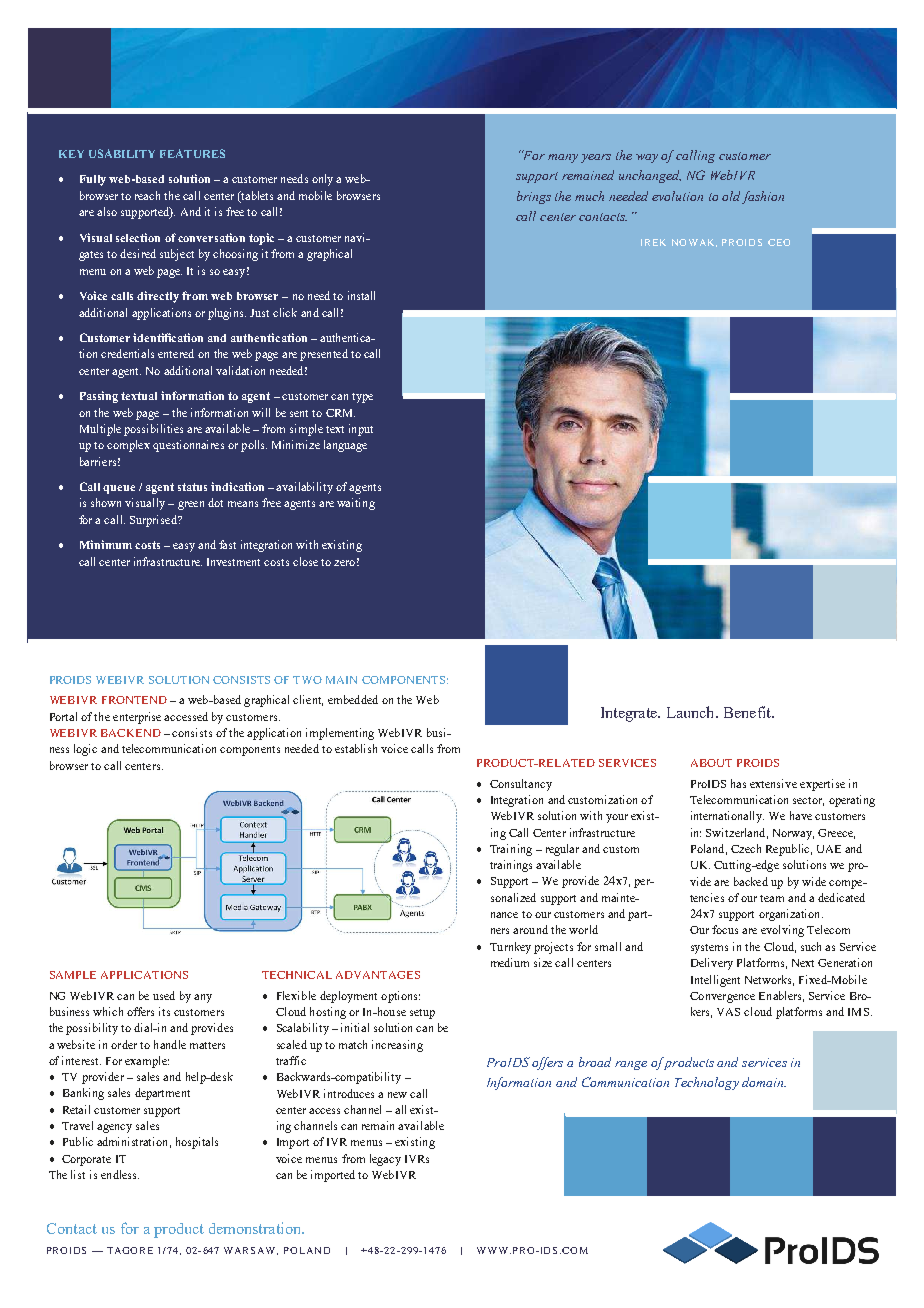  I want to click on fashion, so click(763, 197).
